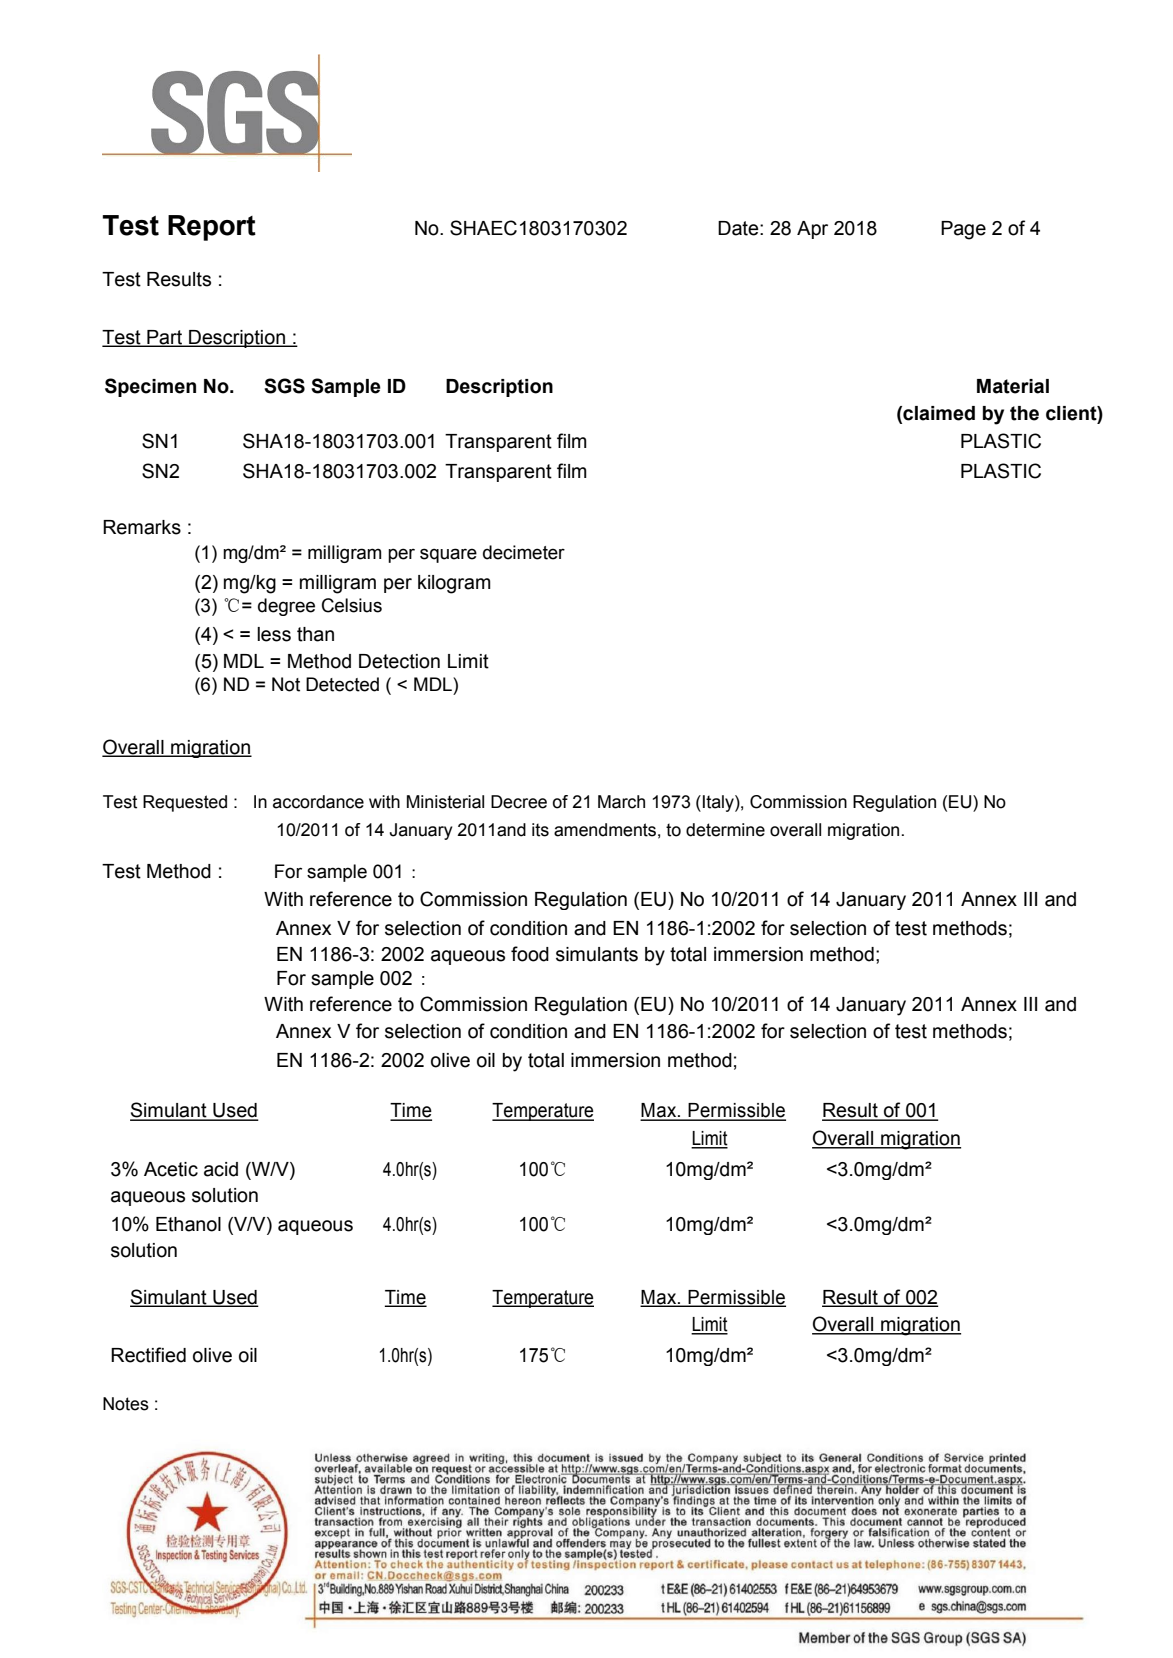 This page has height=1658, width=1173. Describe the element at coordinates (725, 830) in the page. I see `determine` at that location.
